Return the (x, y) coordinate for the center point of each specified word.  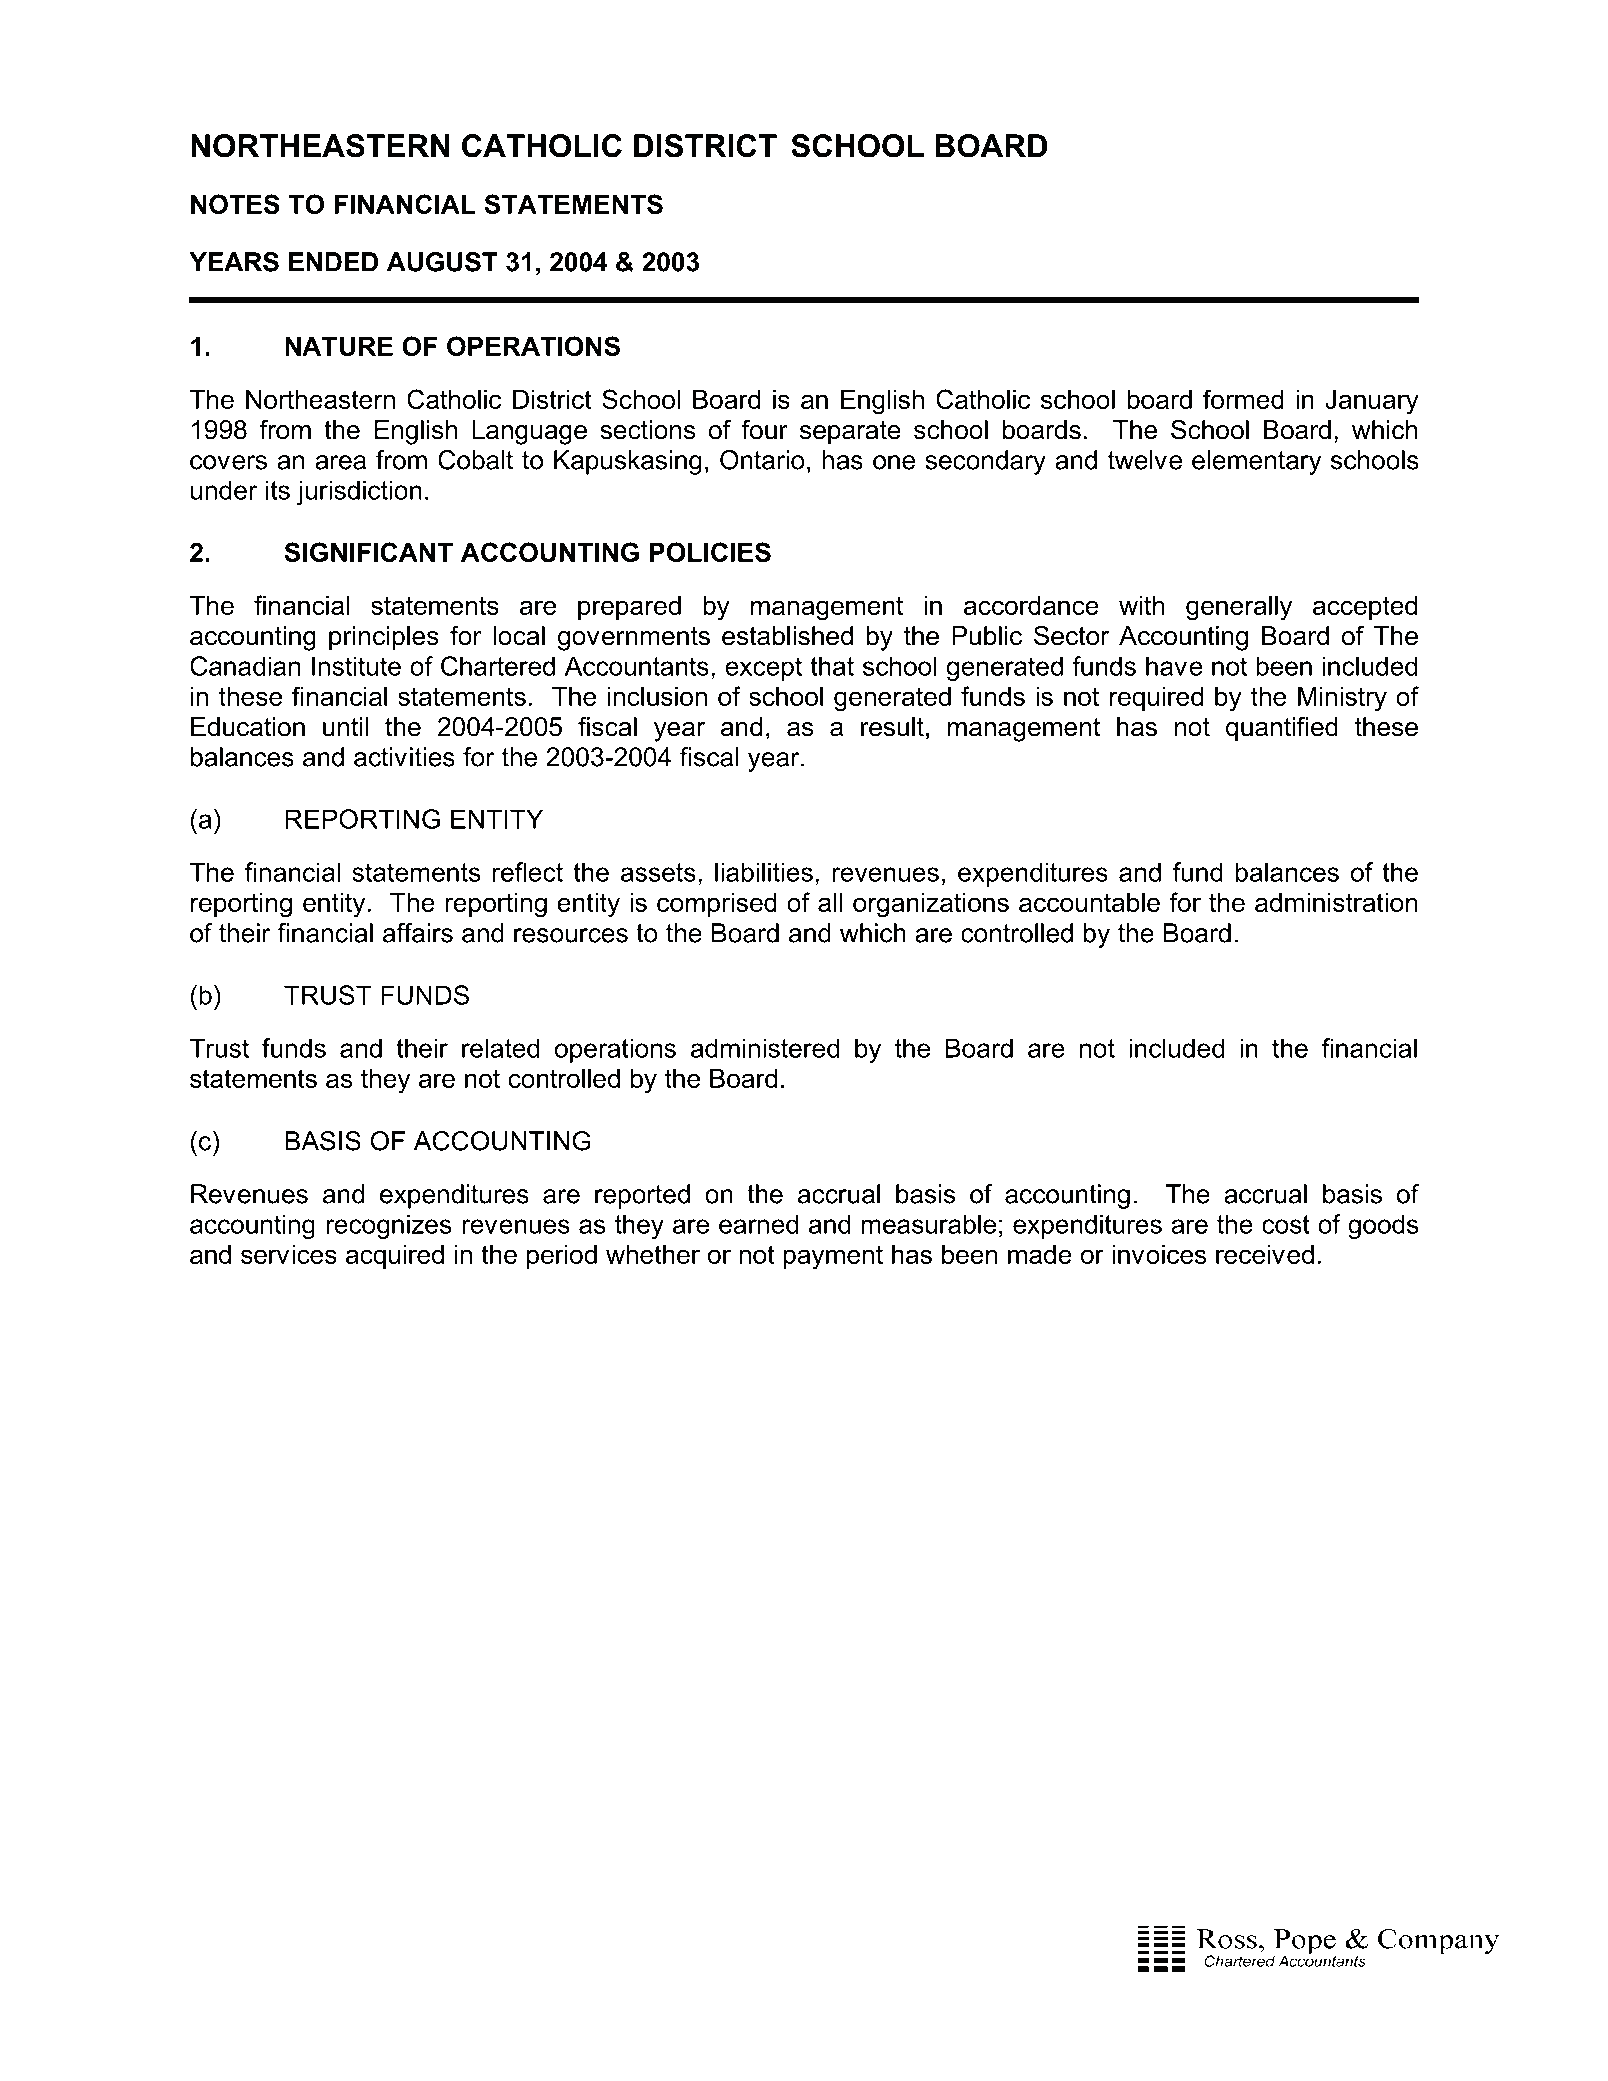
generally (1239, 608)
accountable (1089, 902)
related (500, 1048)
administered (765, 1048)
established (787, 636)
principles (384, 638)
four (765, 429)
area (340, 462)
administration (1336, 902)
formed (1243, 399)
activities (404, 757)
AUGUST (442, 262)
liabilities (764, 872)
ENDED (333, 262)
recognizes (388, 1226)
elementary (1257, 462)
